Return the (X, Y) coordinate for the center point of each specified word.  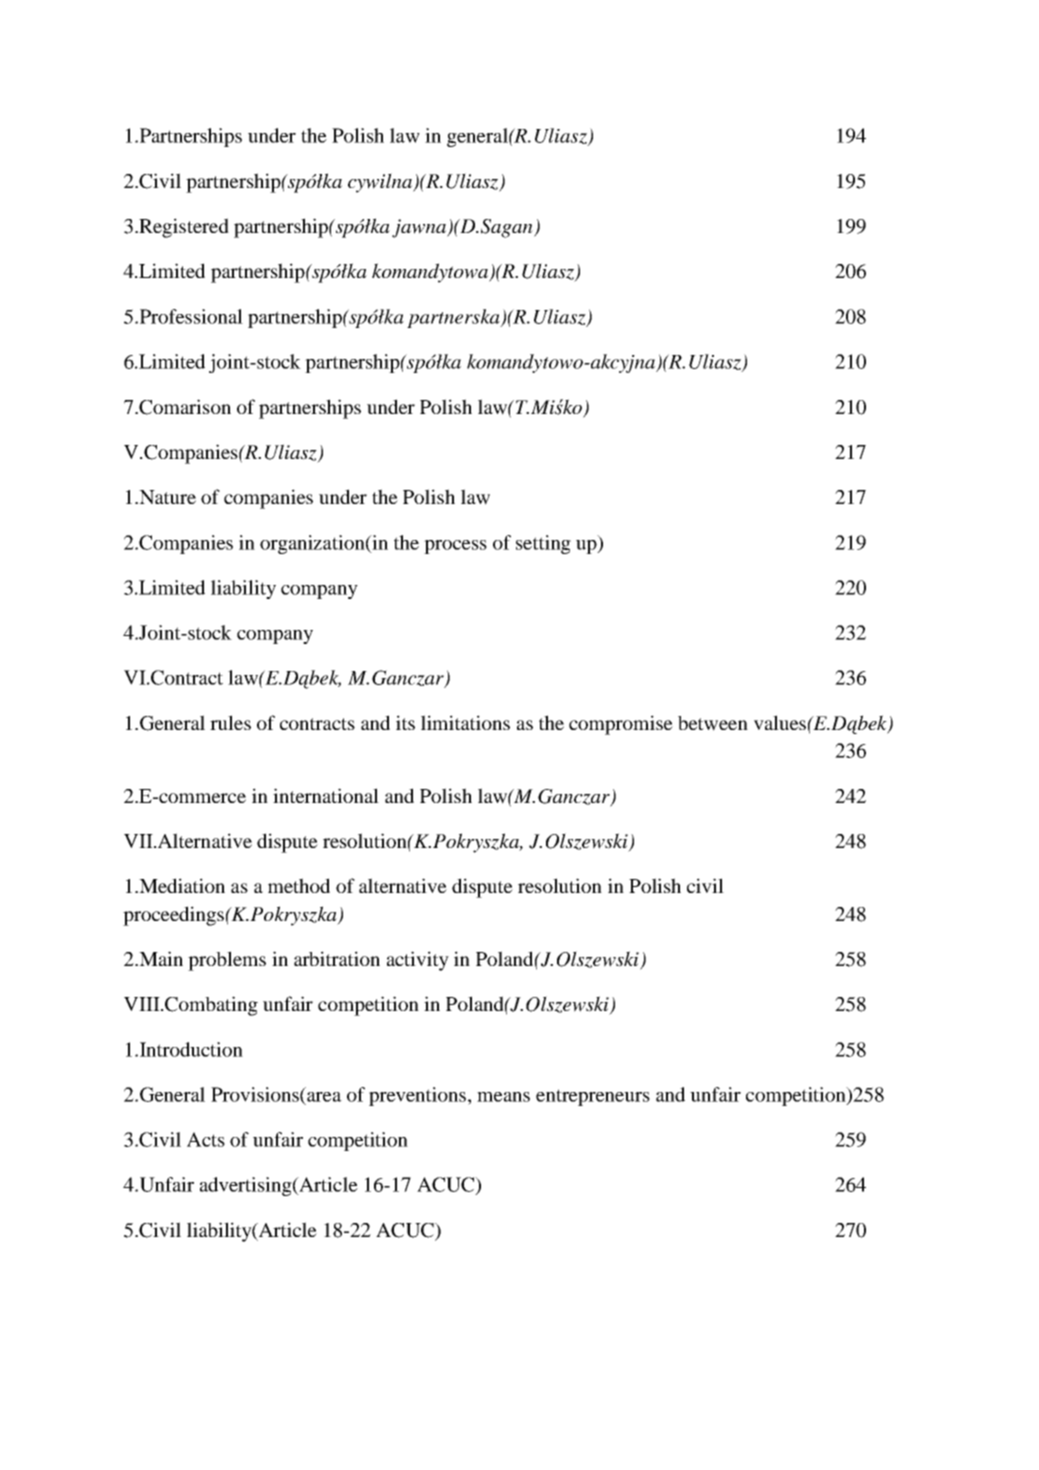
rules (230, 722)
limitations (465, 722)
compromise (621, 725)
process (455, 547)
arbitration (337, 958)
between (713, 723)
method (299, 885)
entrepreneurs (593, 1097)
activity (418, 961)
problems (227, 961)
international (326, 795)
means (503, 1097)
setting (543, 544)
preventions (417, 1096)
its (405, 722)
